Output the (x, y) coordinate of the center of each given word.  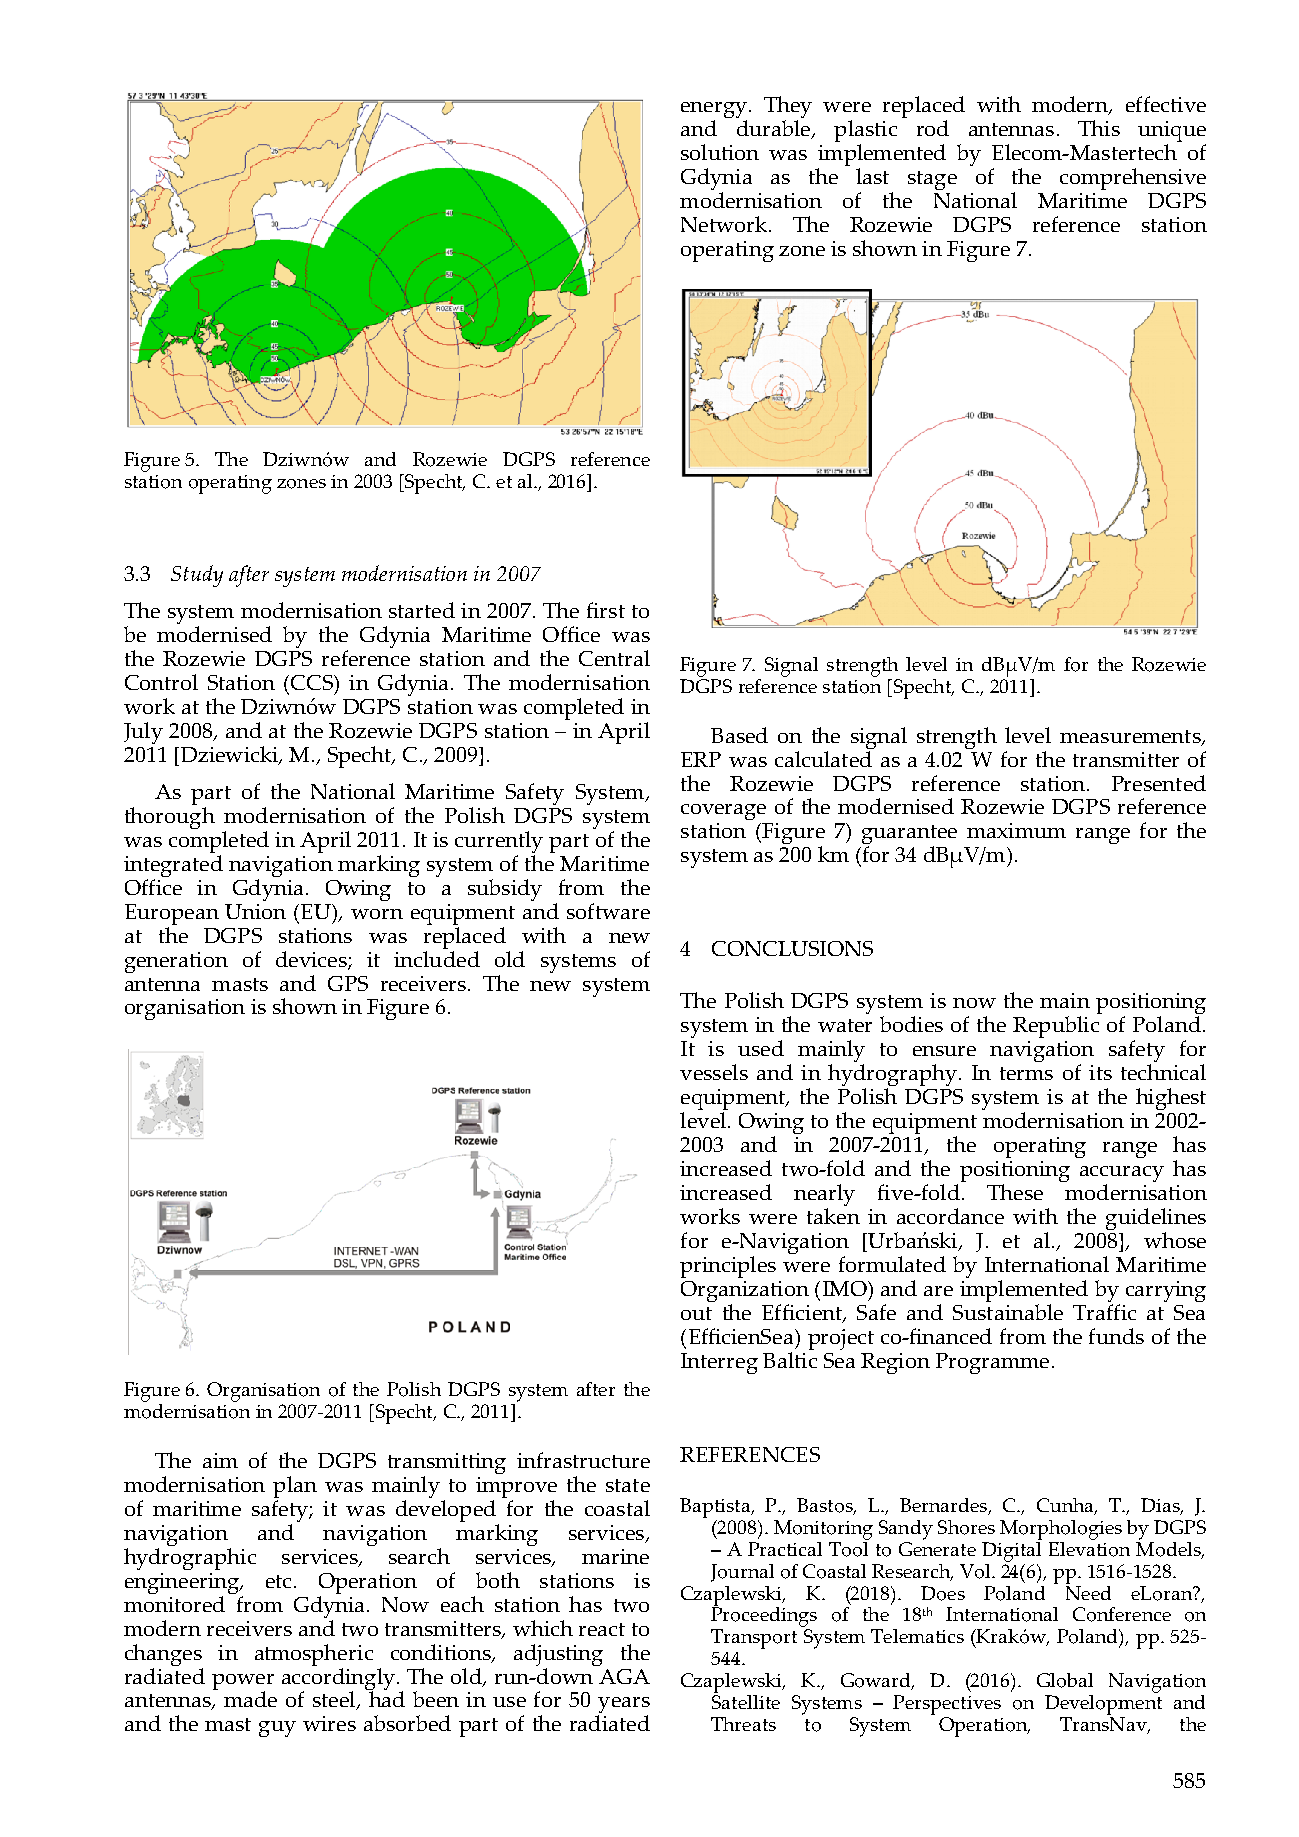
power (243, 1683)
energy (714, 111)
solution (720, 152)
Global (1065, 1680)
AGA (623, 1674)
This (1099, 128)
